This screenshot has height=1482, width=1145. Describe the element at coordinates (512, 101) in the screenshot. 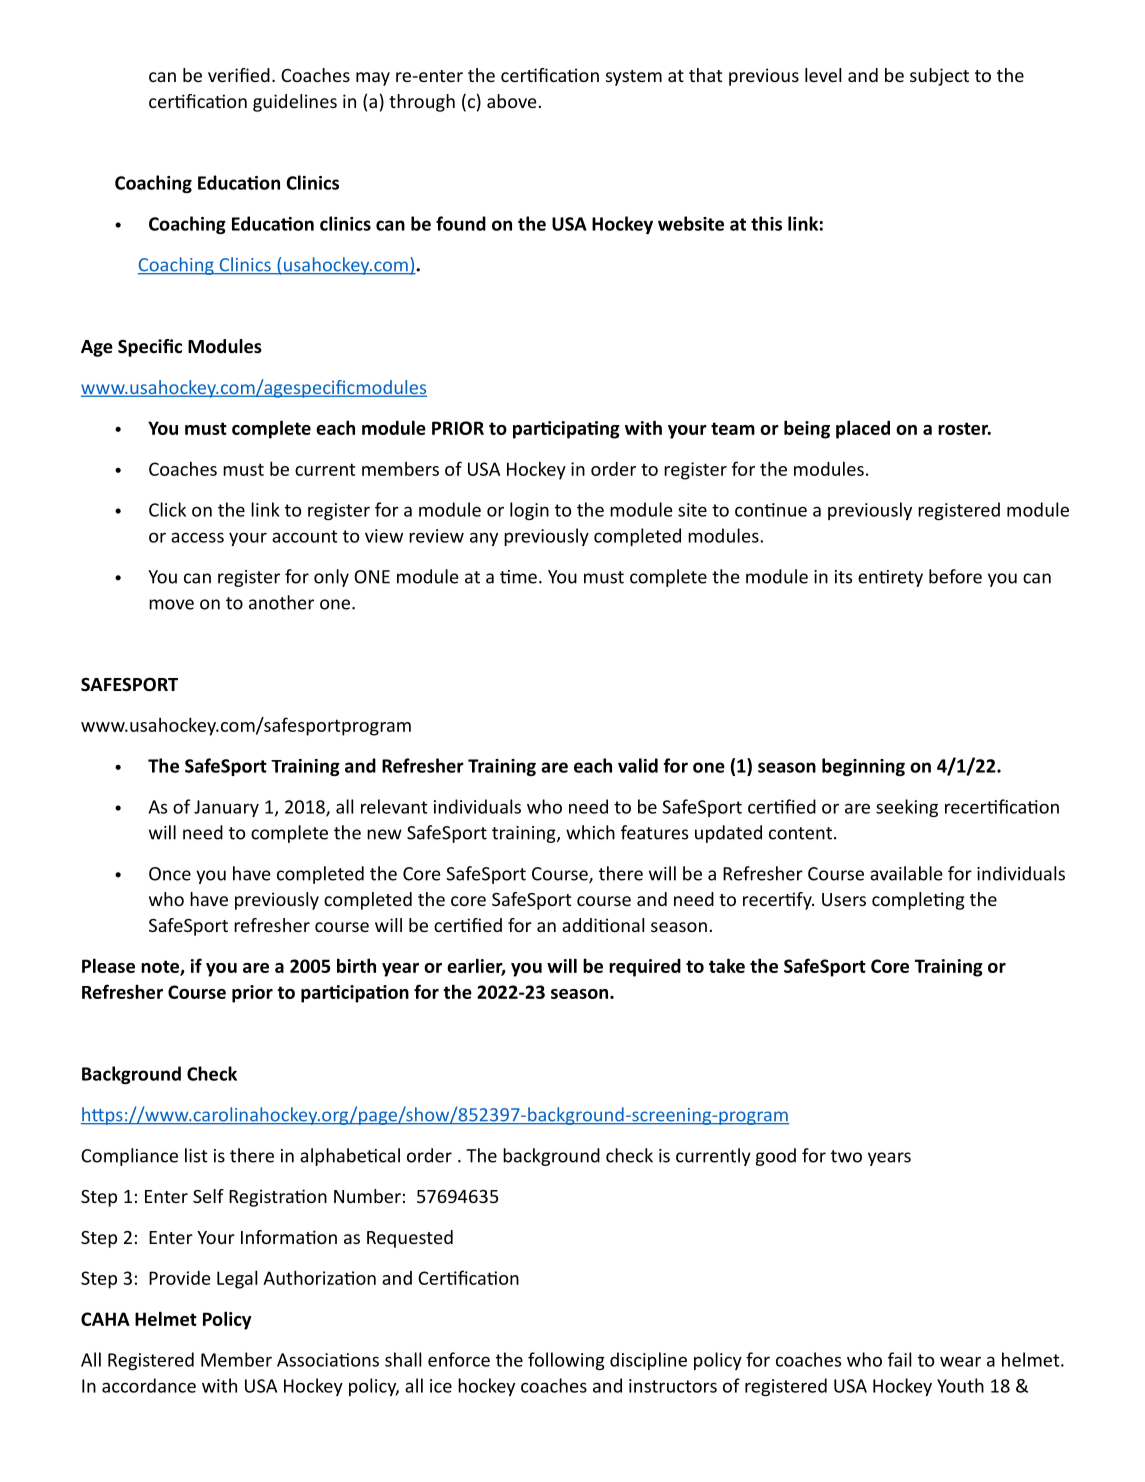

I see `above` at that location.
